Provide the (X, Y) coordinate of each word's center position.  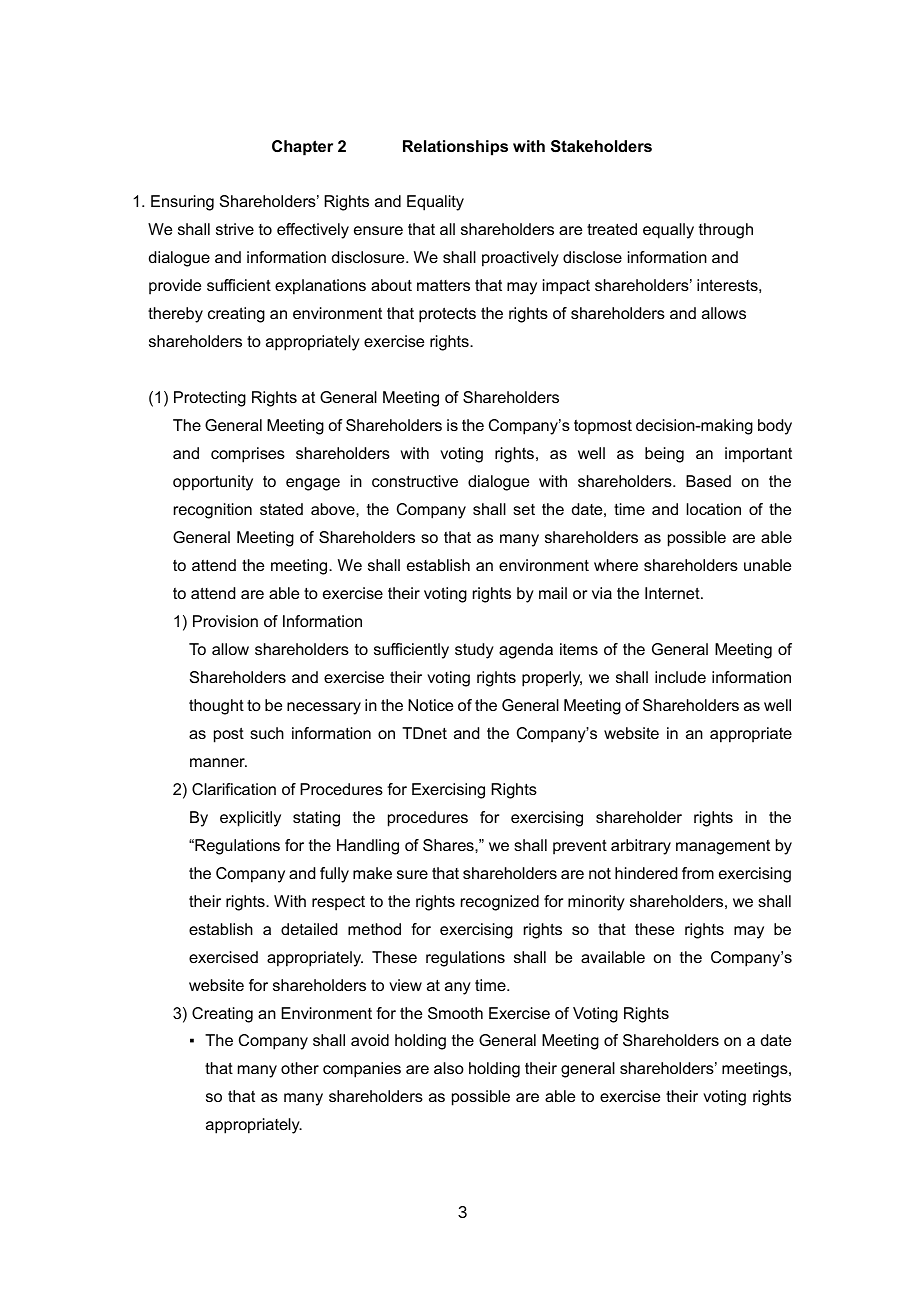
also (449, 1068)
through (726, 231)
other (300, 1068)
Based (708, 481)
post (229, 735)
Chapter (302, 148)
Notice (430, 705)
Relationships (455, 148)
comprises (248, 455)
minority (596, 903)
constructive (415, 481)
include (680, 677)
